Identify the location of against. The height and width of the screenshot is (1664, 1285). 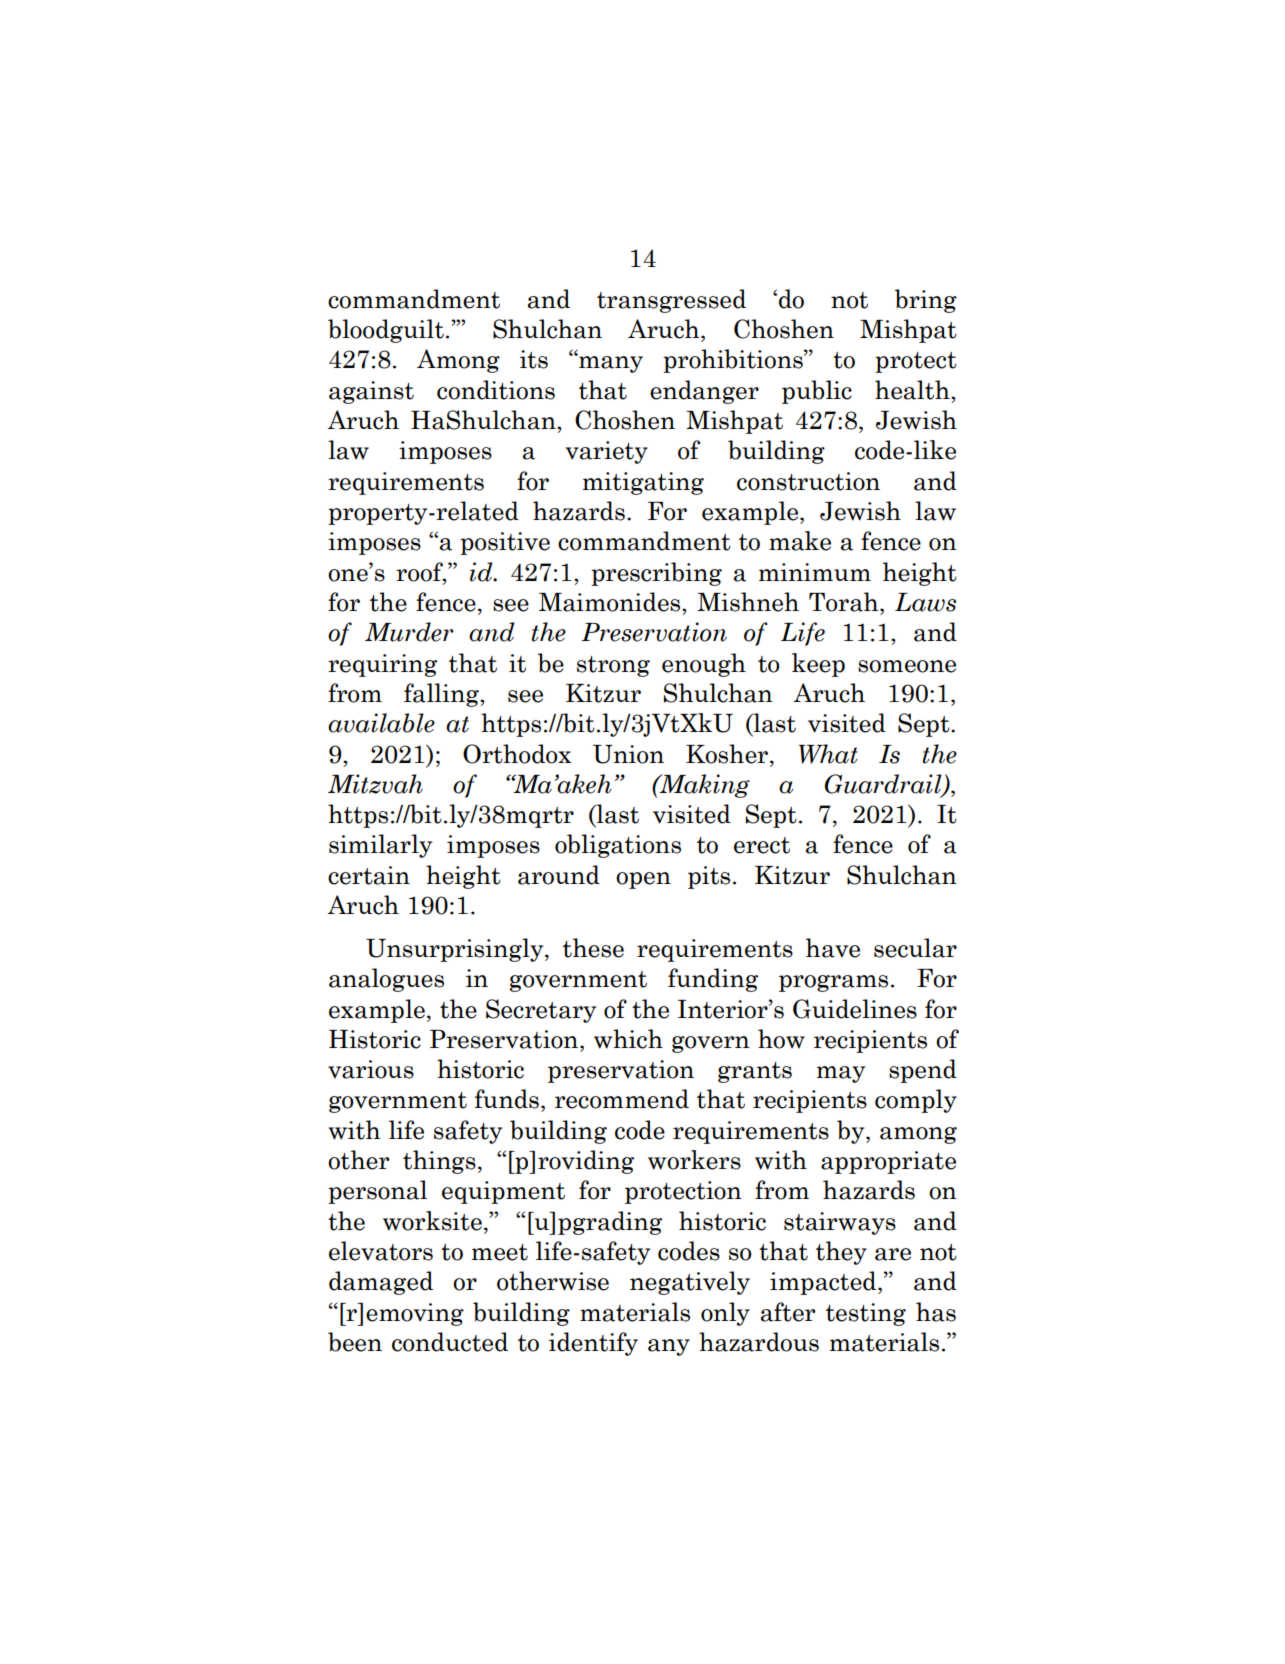
(371, 392).
